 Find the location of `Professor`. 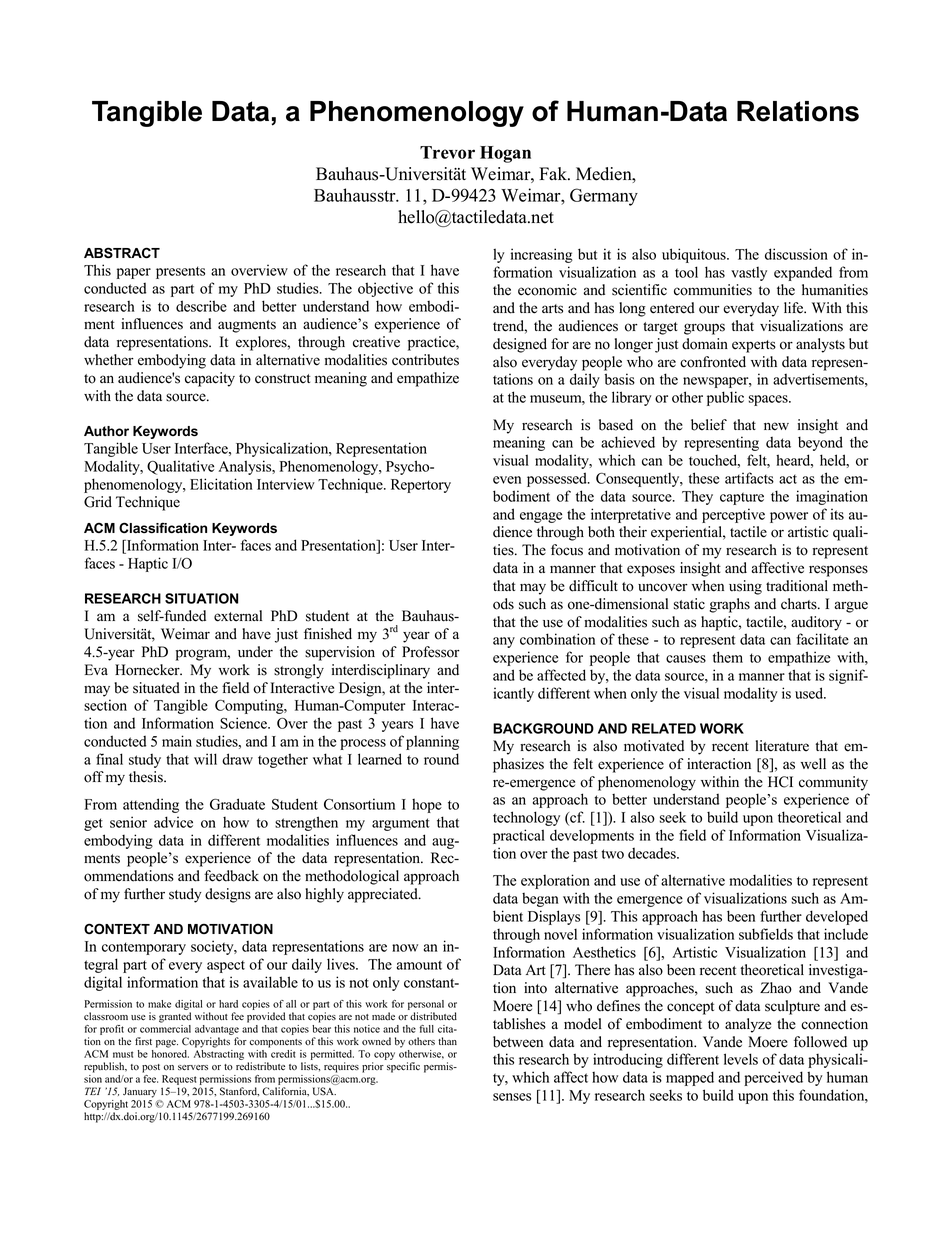

Professor is located at coordinates (431, 652).
